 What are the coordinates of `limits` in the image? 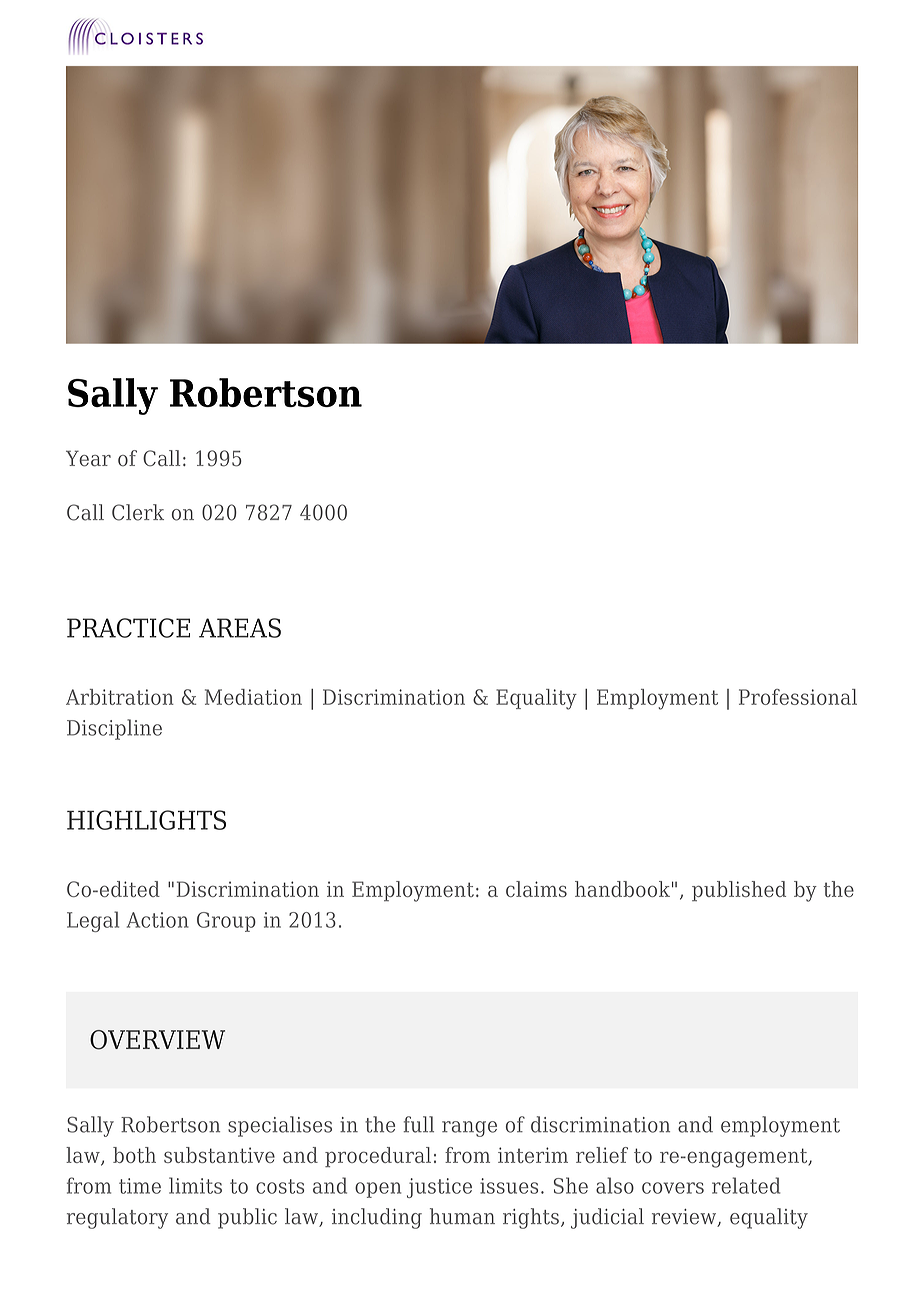 It's located at (195, 1185).
